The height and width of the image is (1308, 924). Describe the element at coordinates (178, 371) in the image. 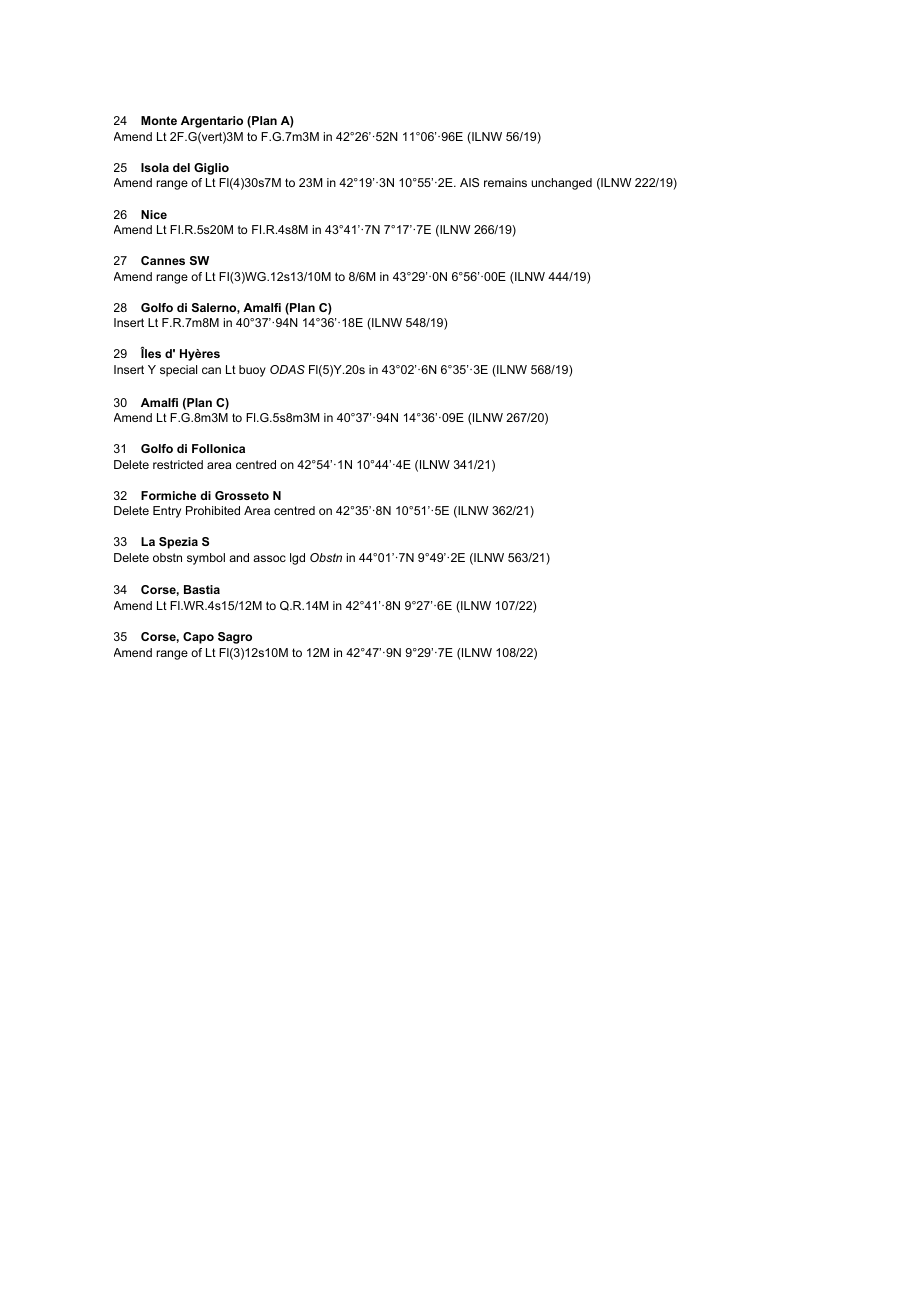

I see `special` at that location.
